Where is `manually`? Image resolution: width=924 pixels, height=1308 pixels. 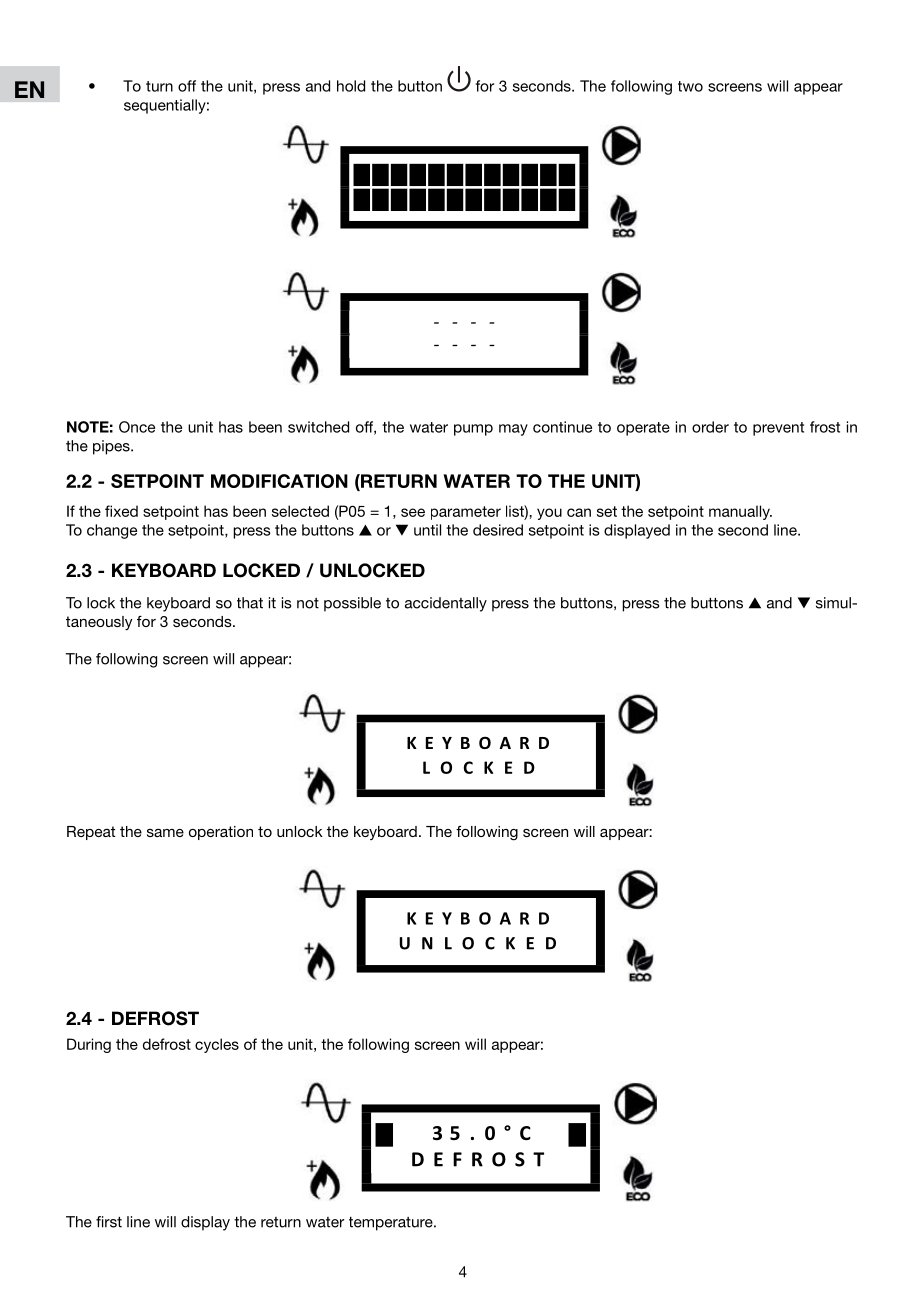
manually is located at coordinates (740, 512).
